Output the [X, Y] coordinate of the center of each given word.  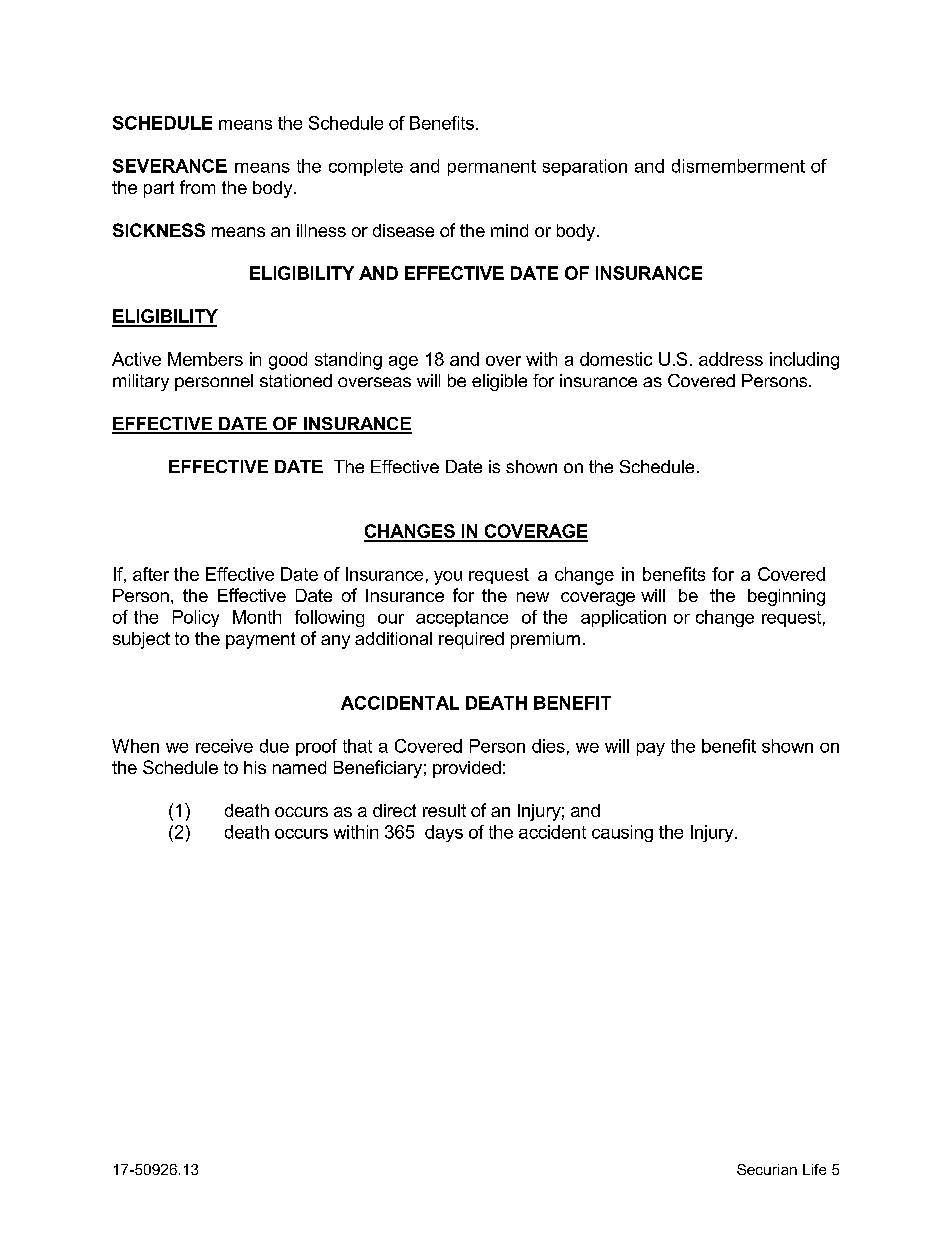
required [471, 640]
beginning [786, 597]
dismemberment [738, 166]
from [197, 187]
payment [260, 640]
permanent [492, 168]
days [444, 833]
